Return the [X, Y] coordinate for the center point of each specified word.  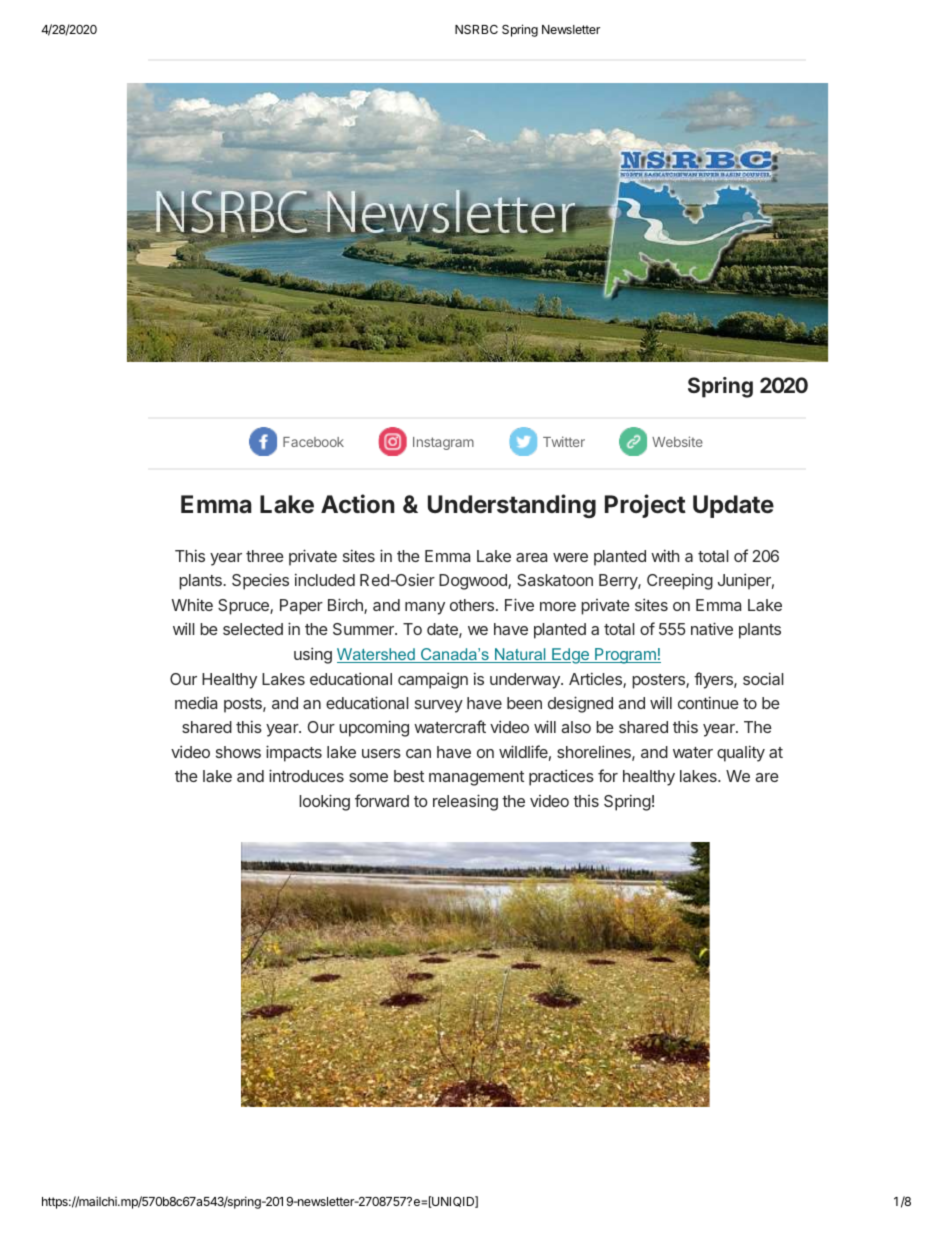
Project [645, 506]
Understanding [512, 506]
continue [708, 702]
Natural [520, 655]
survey [439, 706]
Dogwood [474, 582]
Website [677, 441]
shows [238, 752]
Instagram [443, 443]
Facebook [313, 442]
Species [260, 581]
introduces [306, 775]
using [313, 655]
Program [625, 656]
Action [358, 504]
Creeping [680, 581]
